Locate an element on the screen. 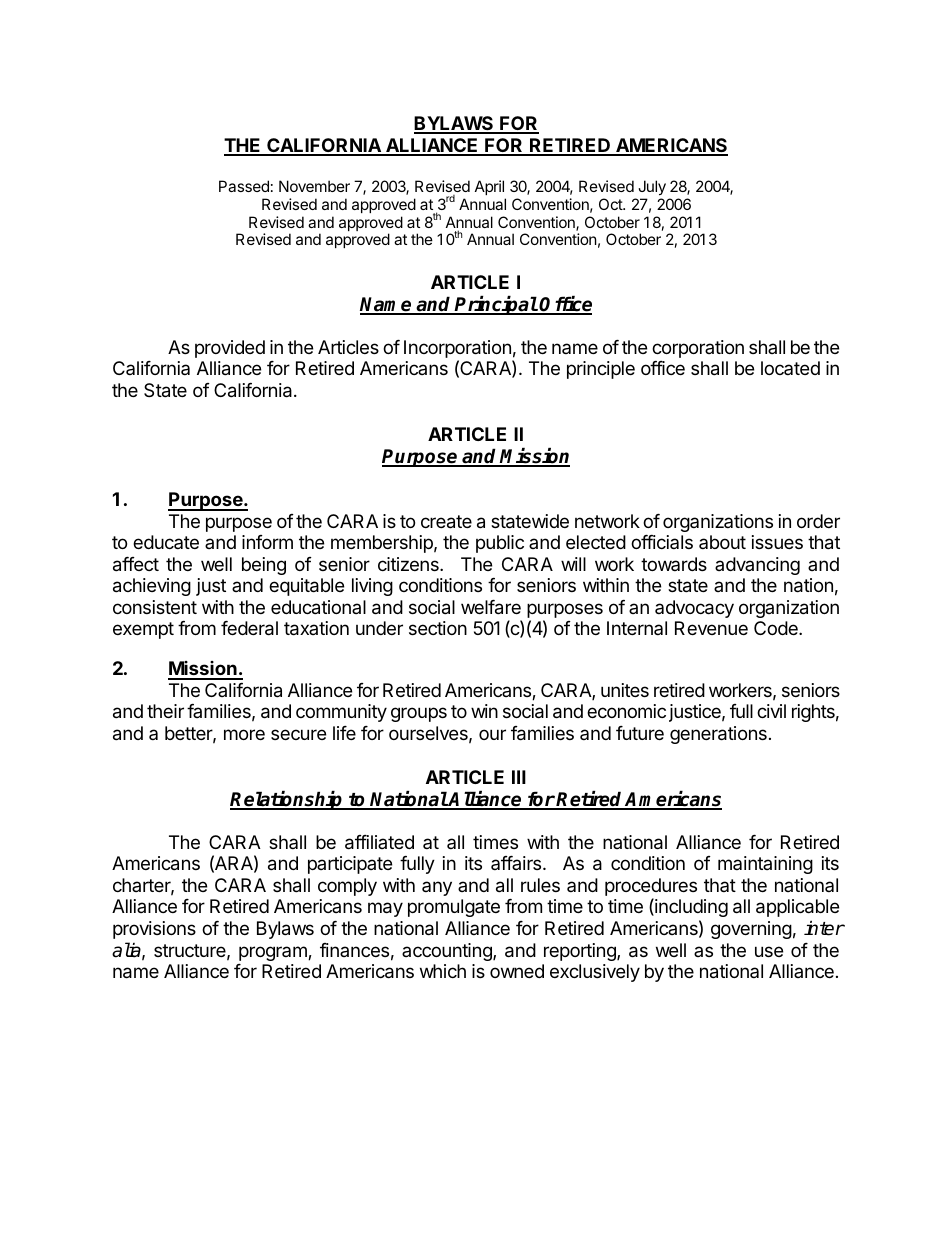 Image resolution: width=952 pixels, height=1233 pixels. Passed is located at coordinates (244, 186).
